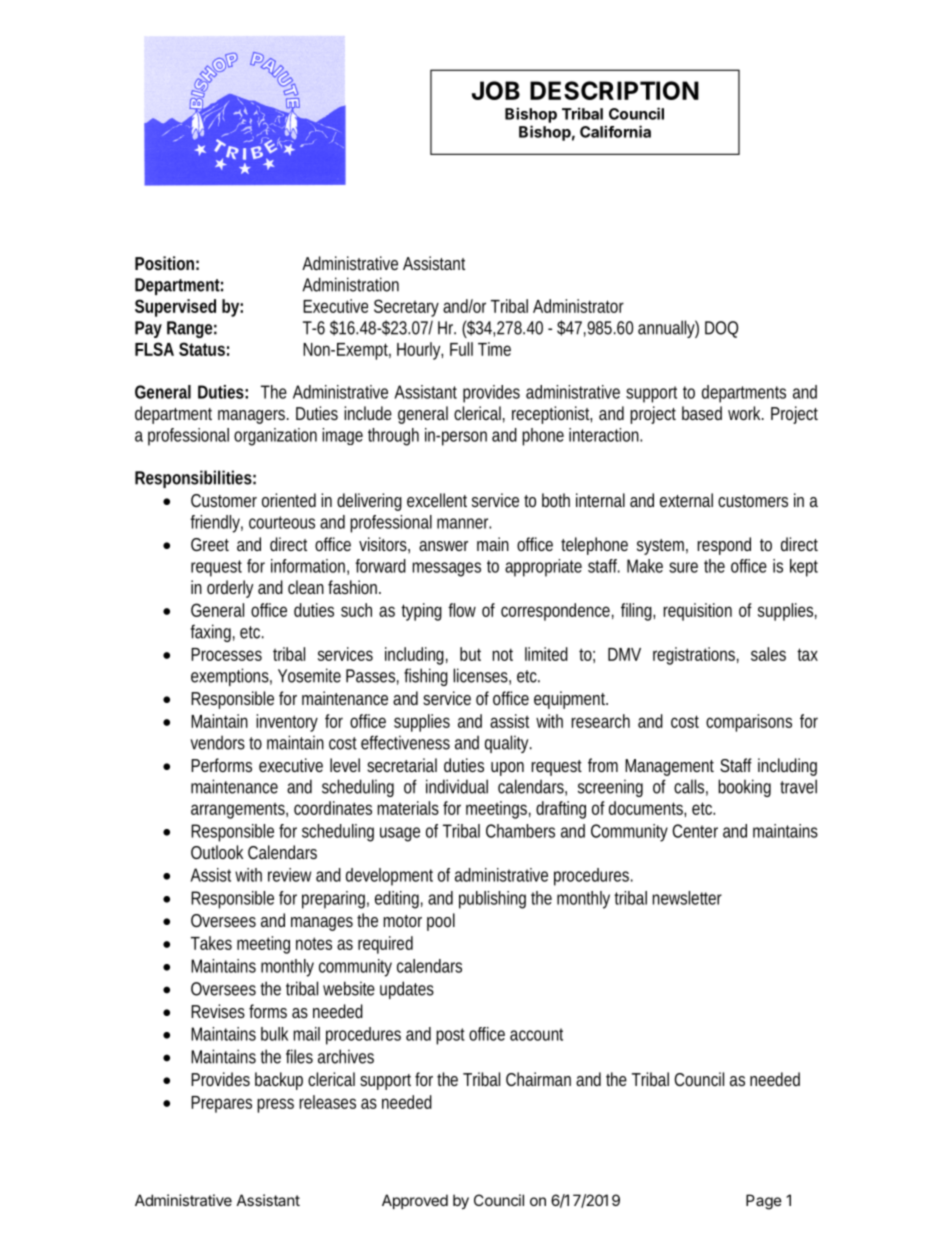  I want to click on Approved, so click(415, 1201).
